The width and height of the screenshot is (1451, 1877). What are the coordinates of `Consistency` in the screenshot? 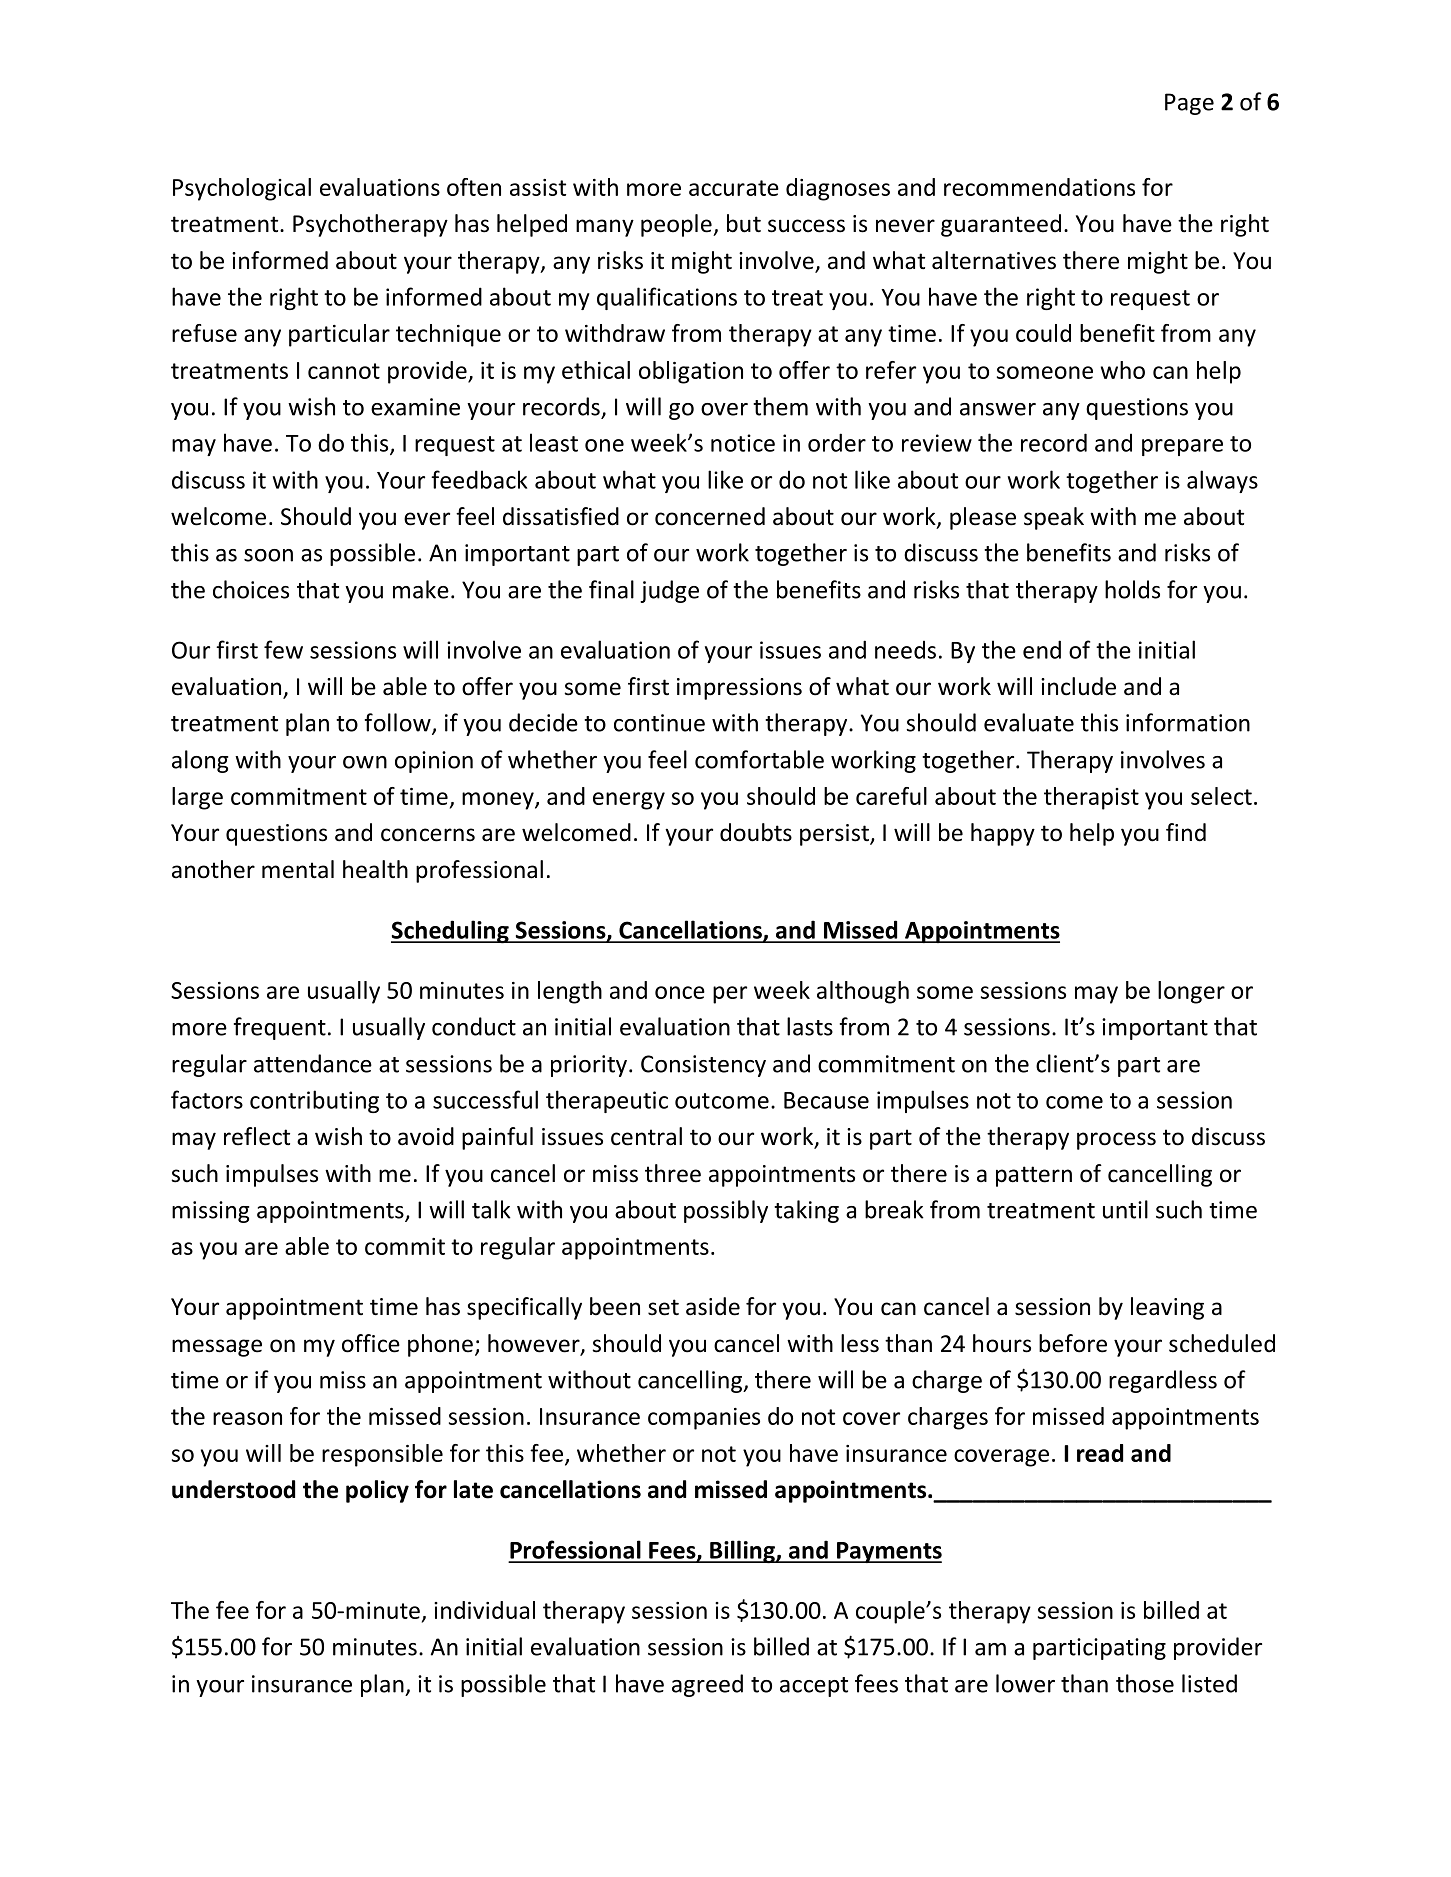 It's located at (703, 1066).
